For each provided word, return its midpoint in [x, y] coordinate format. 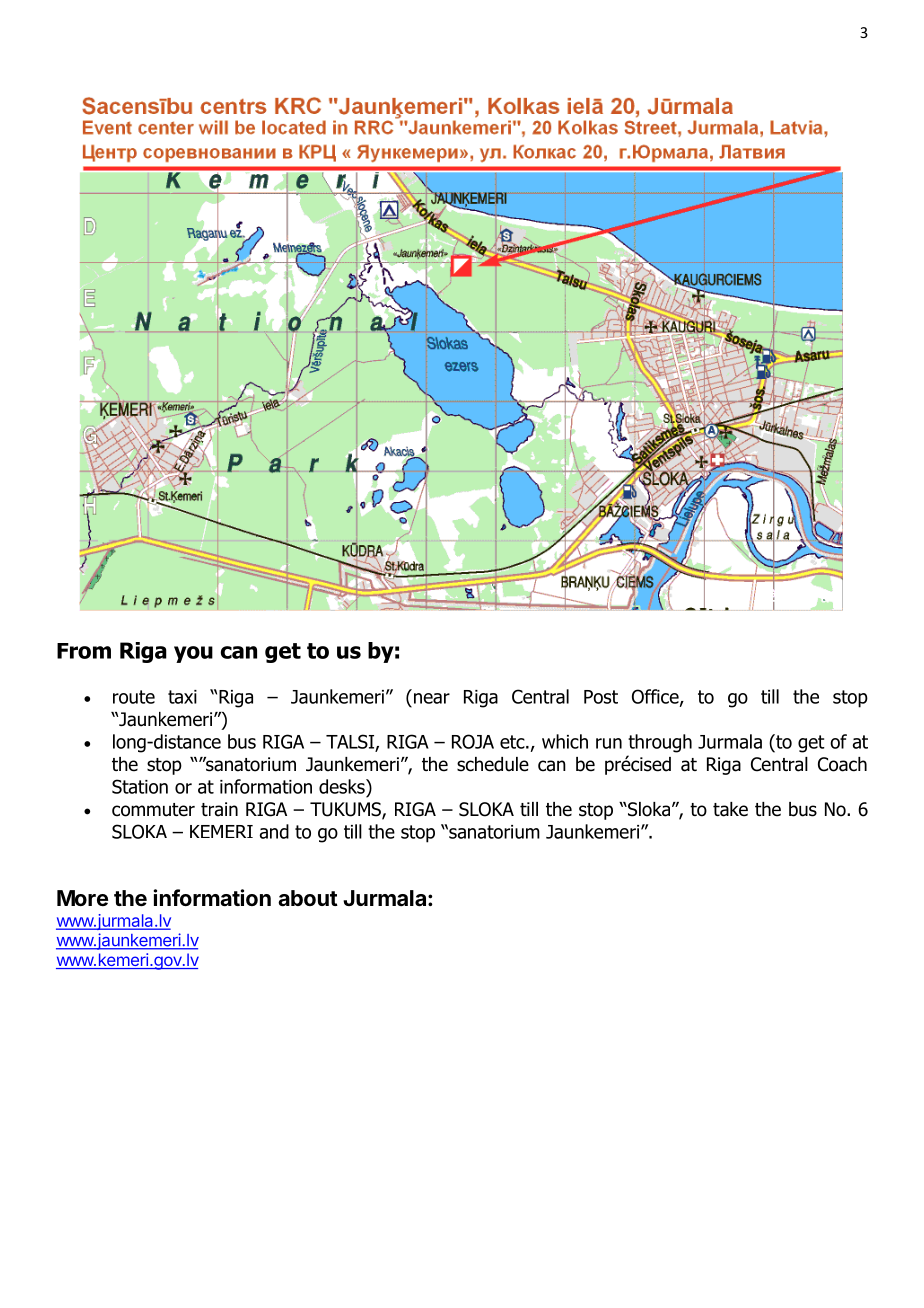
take [730, 809]
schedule [493, 764]
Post [601, 697]
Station [140, 786]
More [82, 898]
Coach [842, 764]
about [308, 898]
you [193, 654]
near [432, 698]
